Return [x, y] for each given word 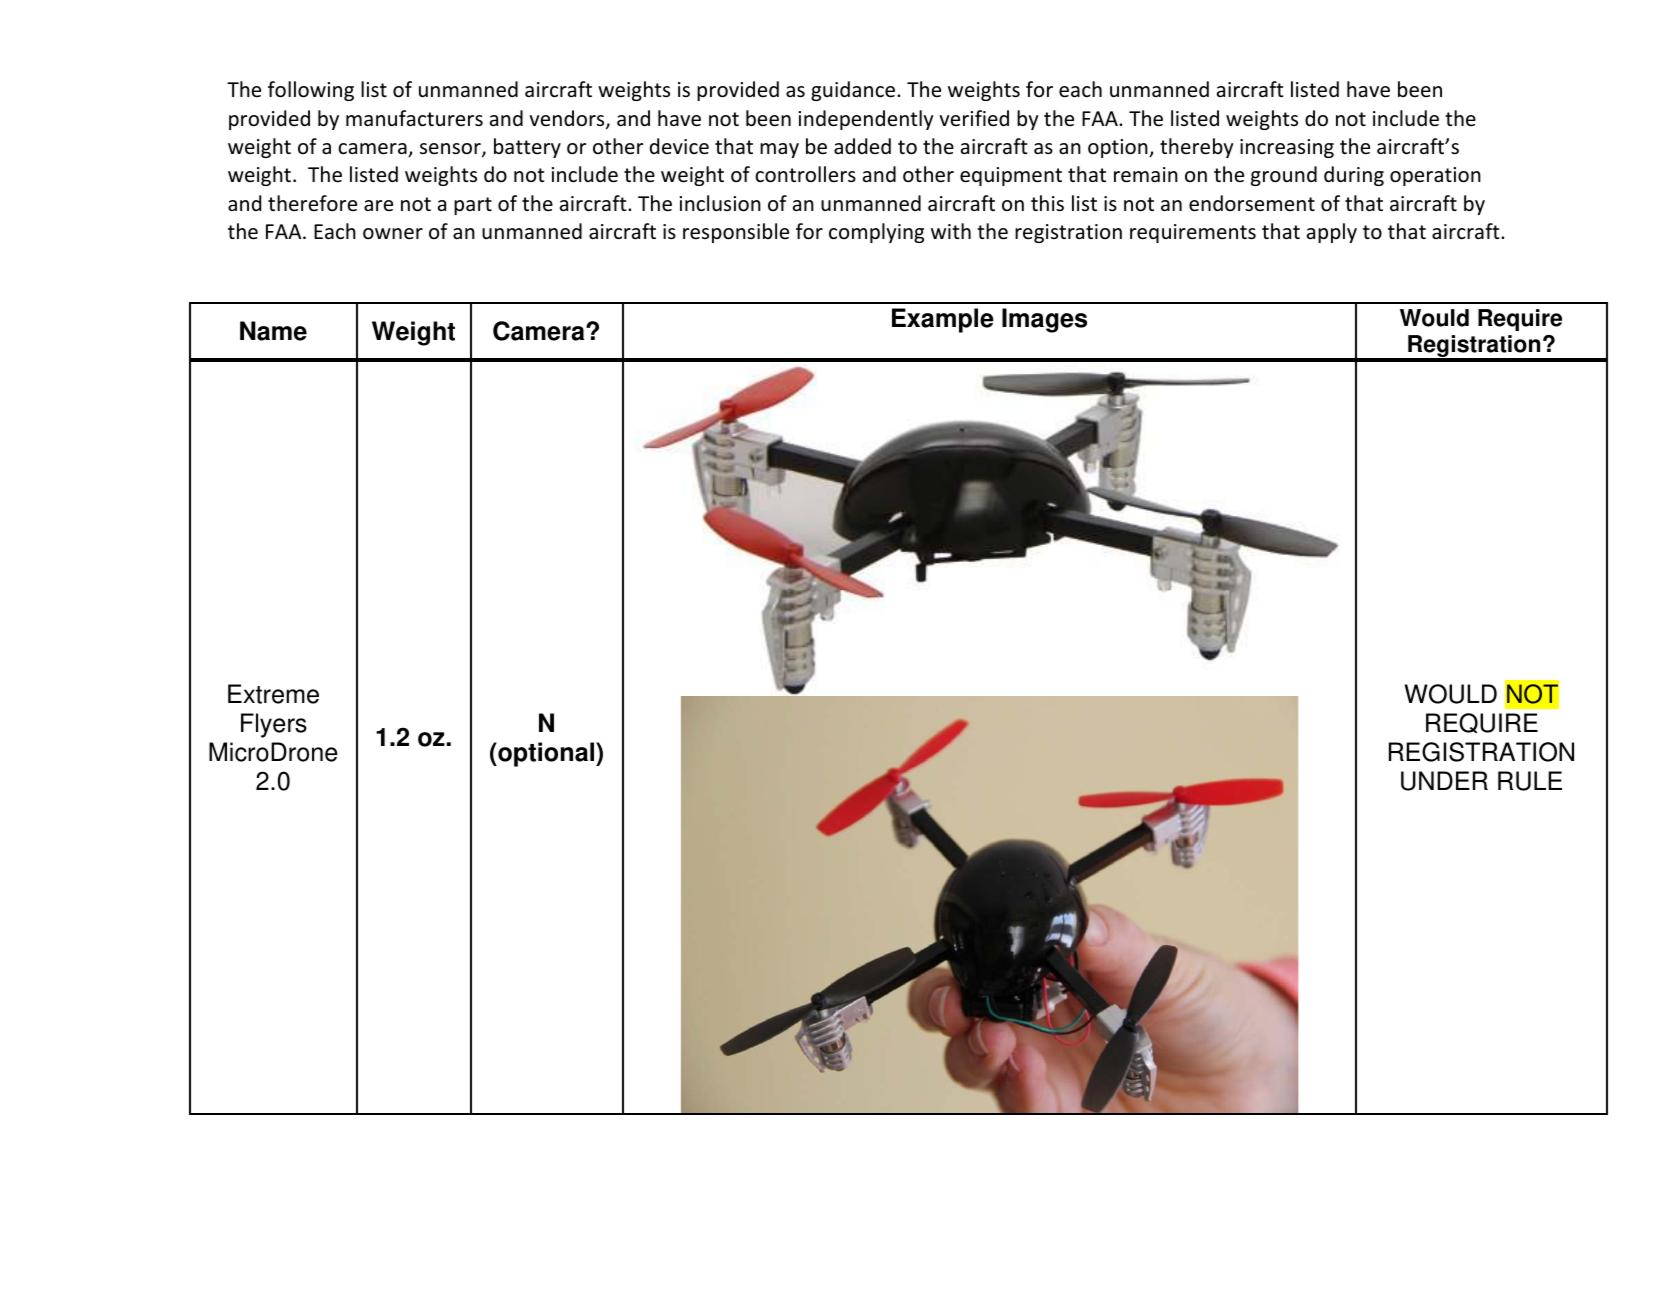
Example [943, 320]
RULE [1530, 781]
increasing [1287, 148]
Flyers [274, 725]
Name [273, 331]
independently [866, 120]
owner [393, 234]
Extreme [273, 694]
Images [1044, 320]
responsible [736, 233]
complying [876, 233]
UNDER [1444, 781]
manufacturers [414, 118]
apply [1332, 233]
